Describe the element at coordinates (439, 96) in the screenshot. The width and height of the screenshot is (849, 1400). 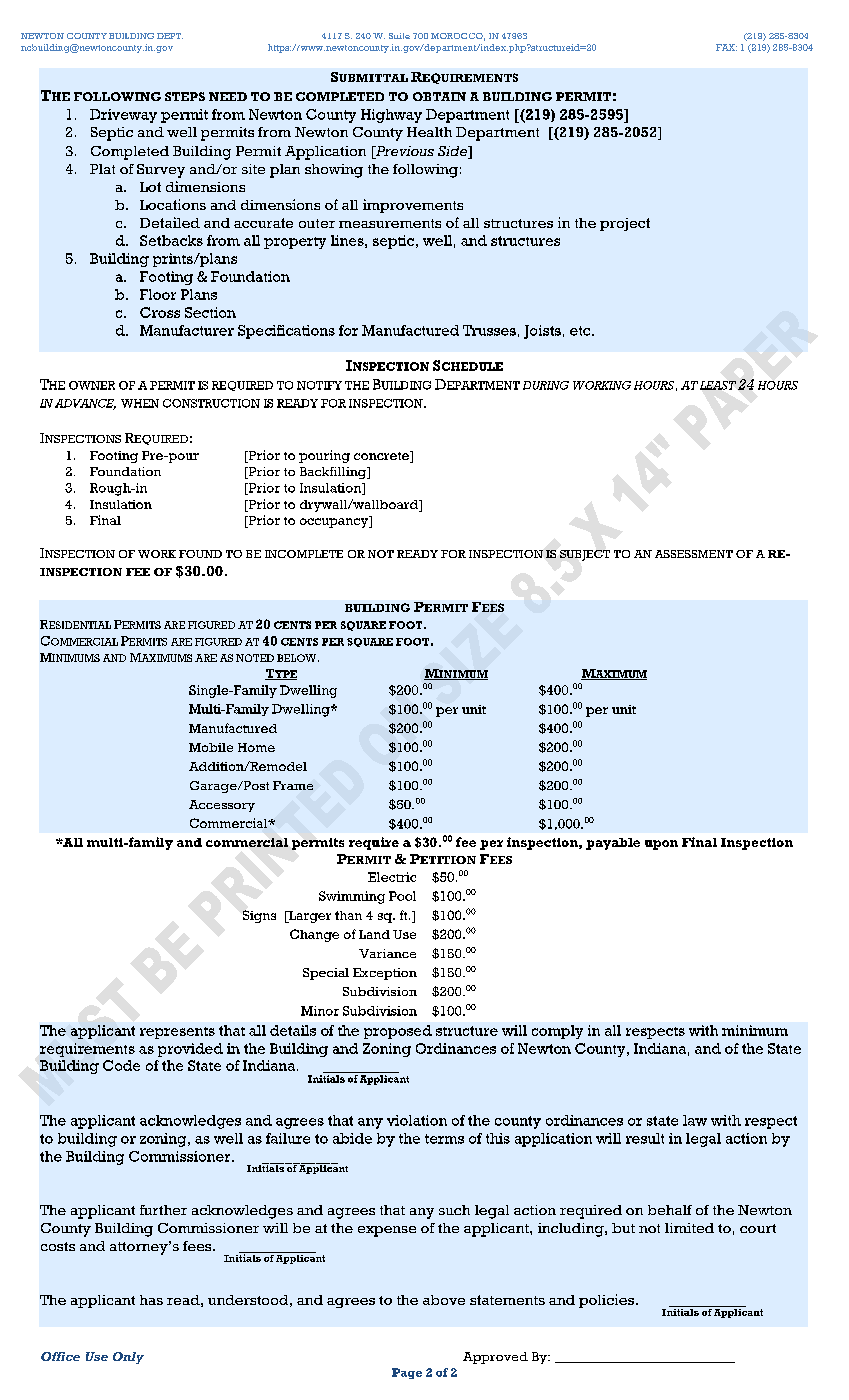
I see `OBTAIN` at that location.
